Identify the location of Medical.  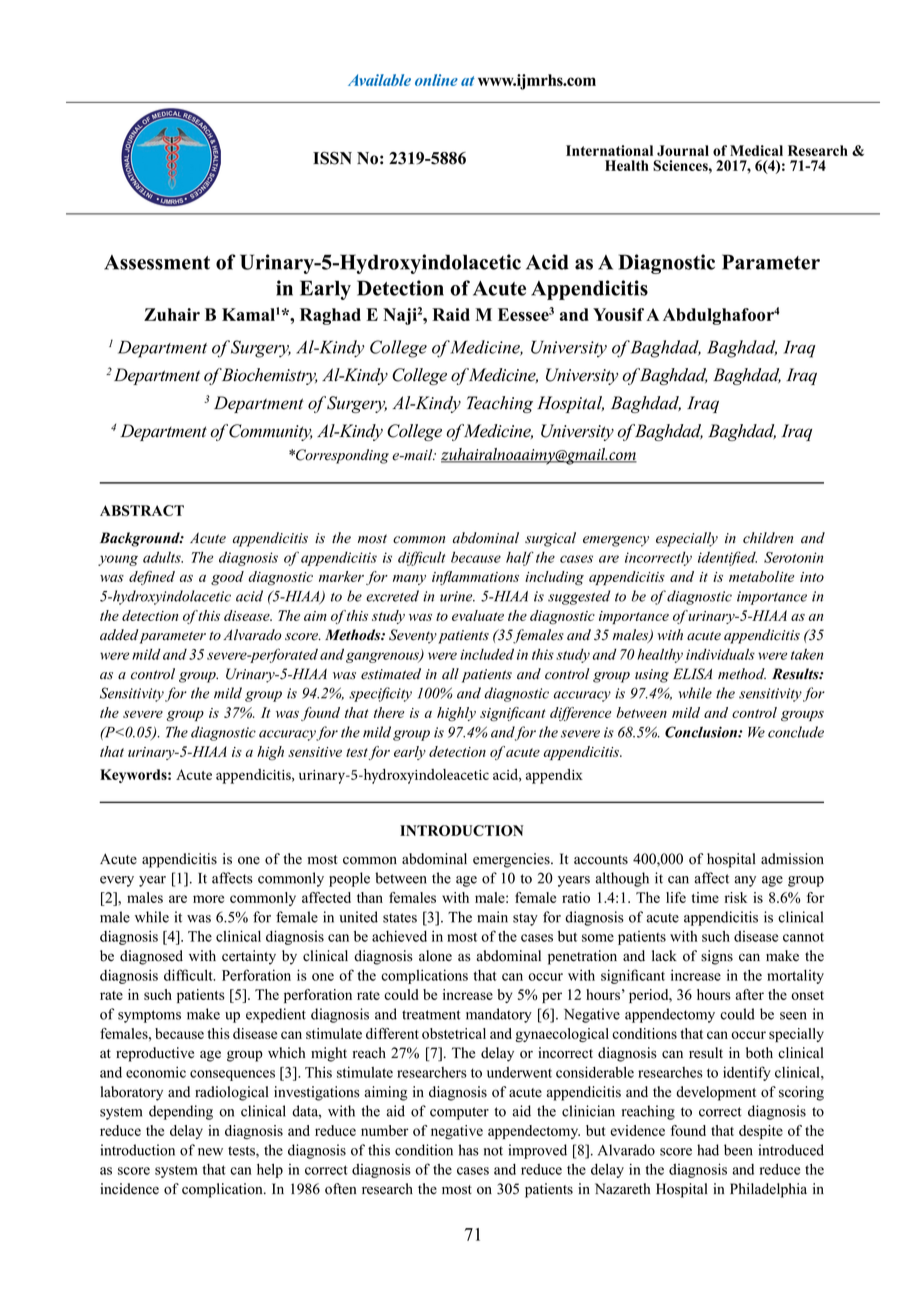
(756, 150).
